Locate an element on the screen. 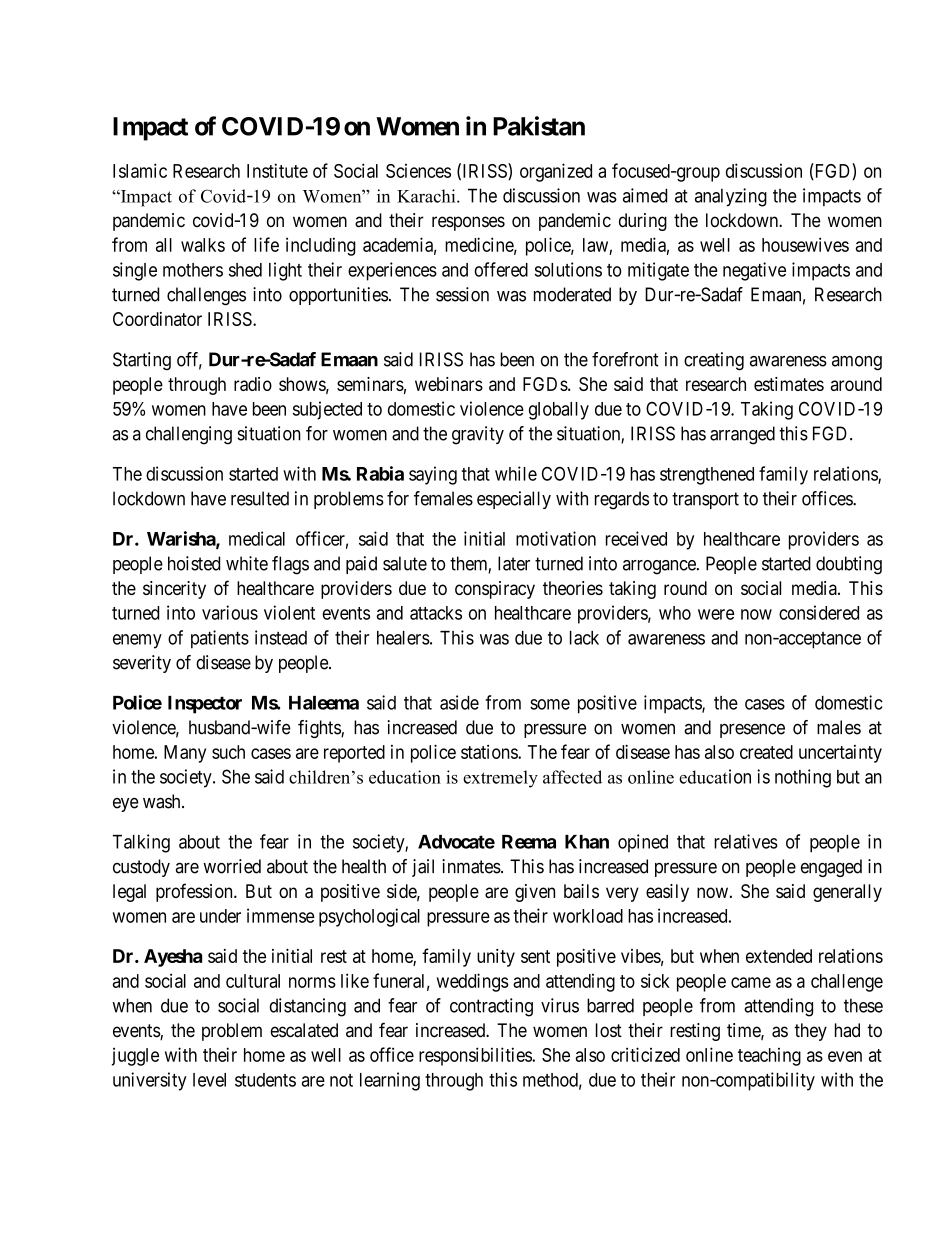  were is located at coordinates (716, 614).
